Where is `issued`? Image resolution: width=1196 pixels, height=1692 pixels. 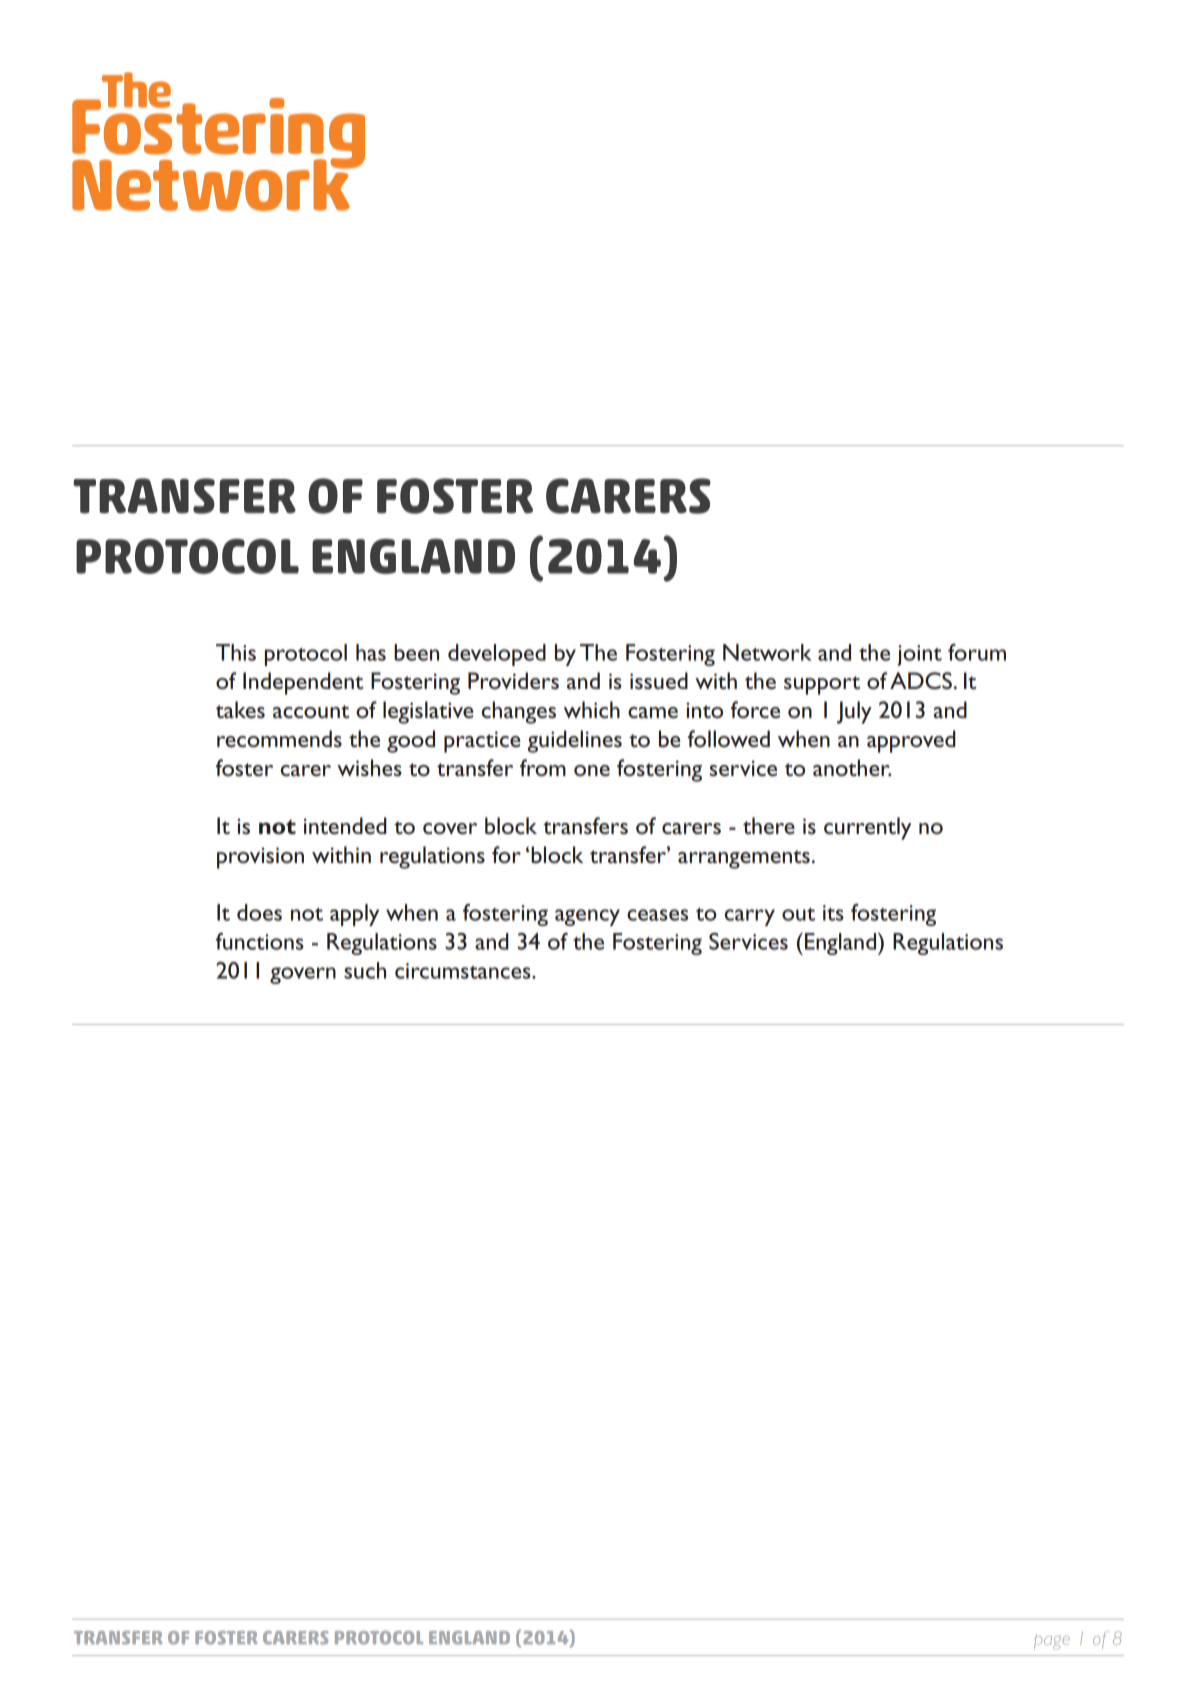 issued is located at coordinates (659, 681).
